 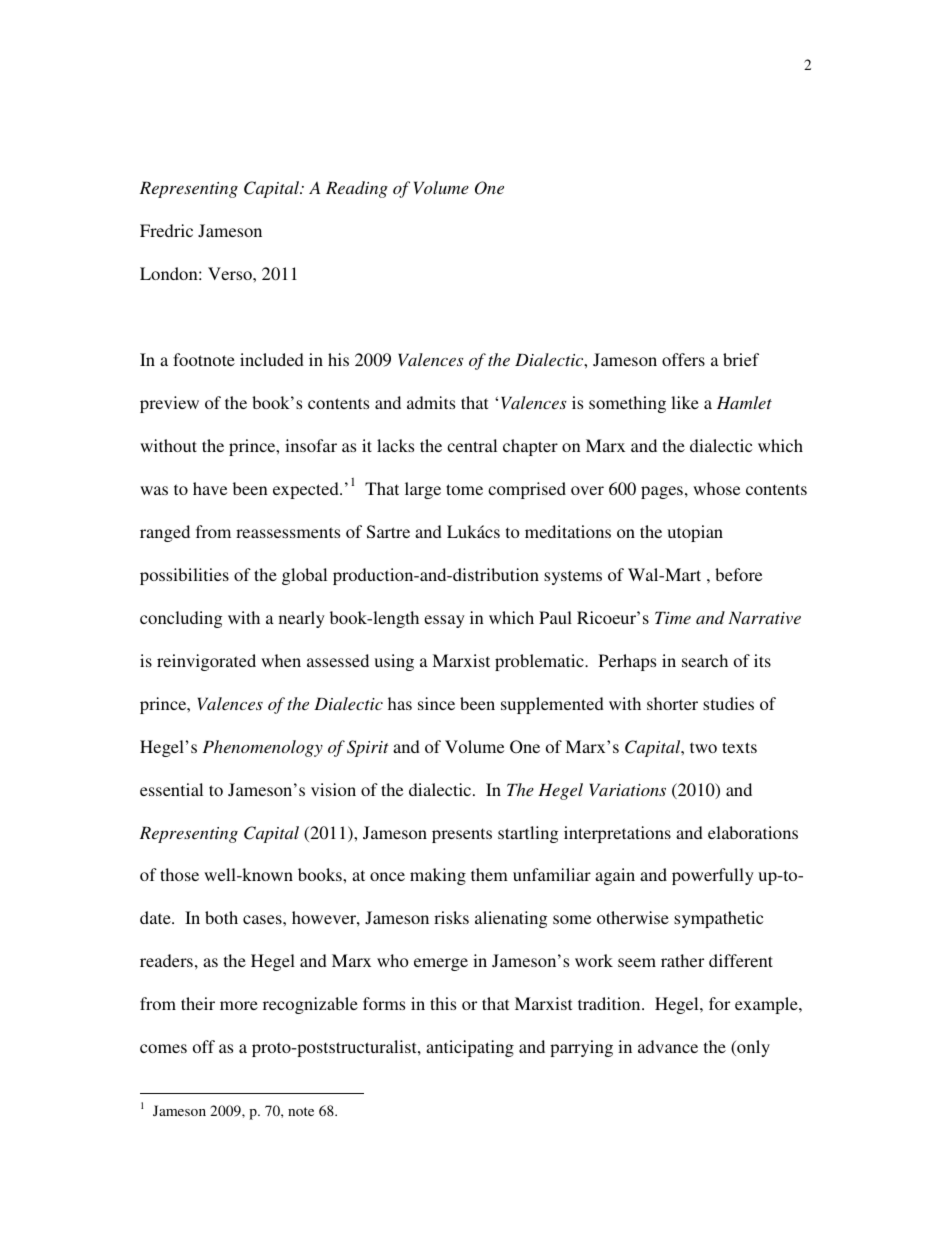 I want to click on essential, so click(x=171, y=789).
